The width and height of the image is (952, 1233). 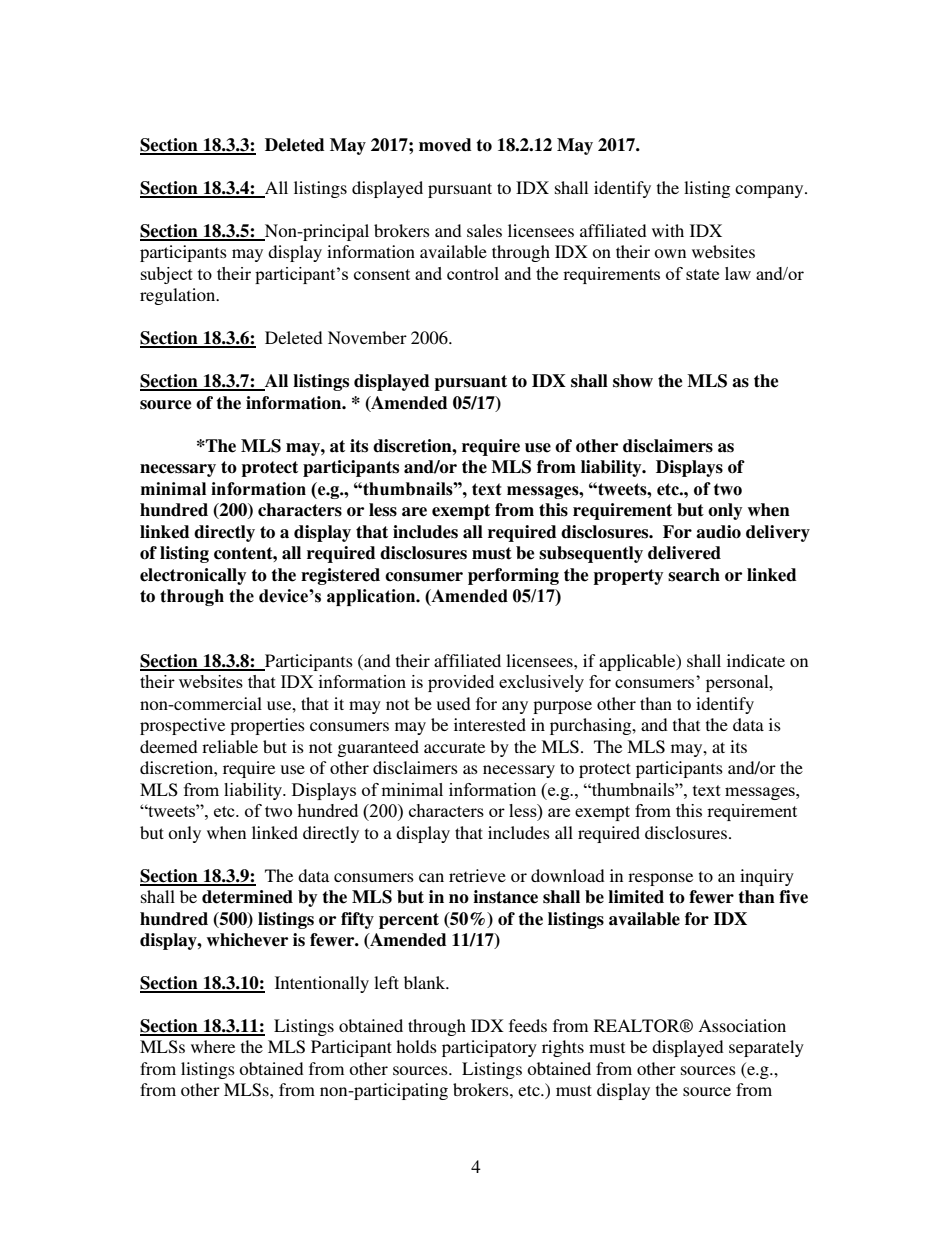 I want to click on participatory, so click(x=489, y=1048).
